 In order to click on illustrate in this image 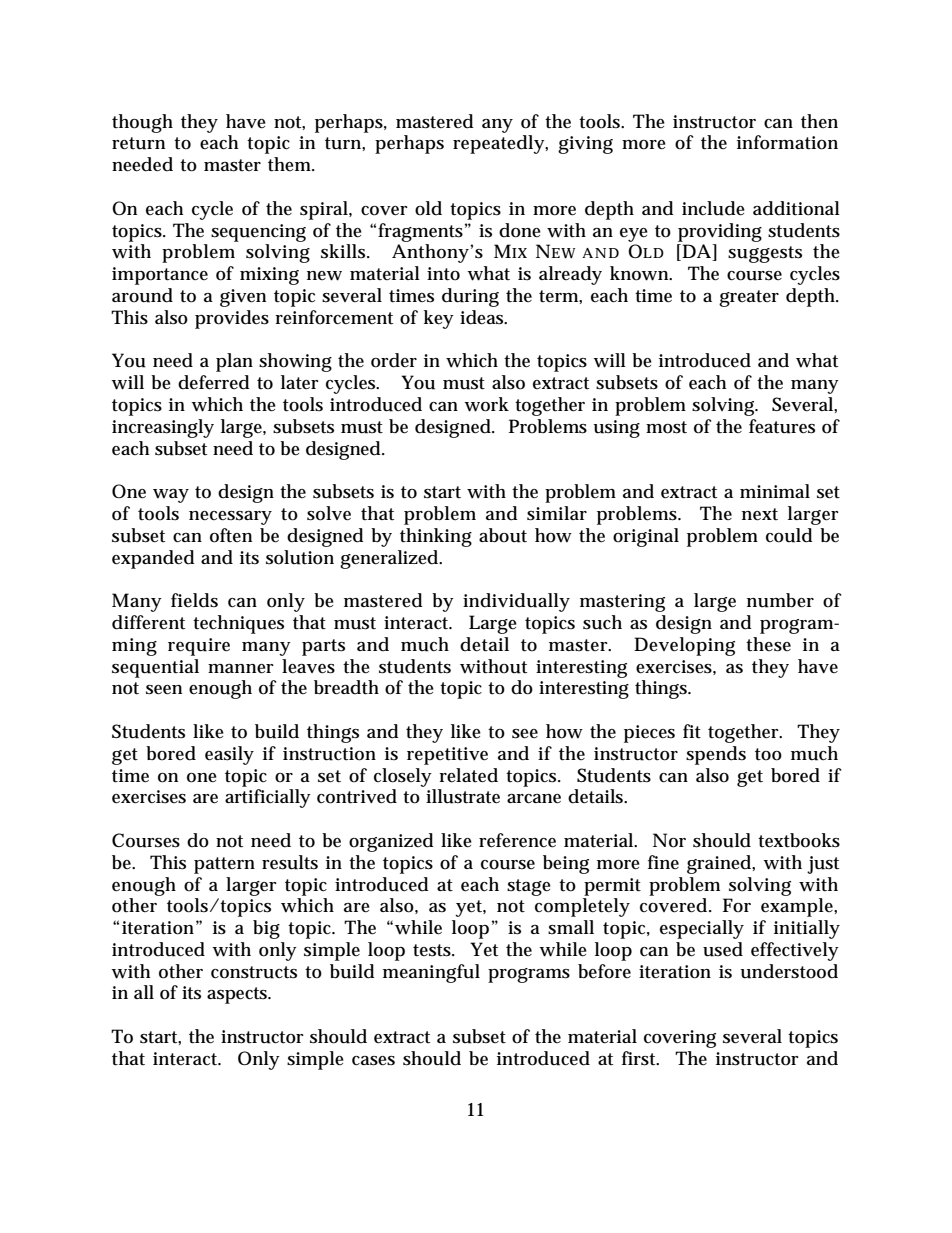, I will do `click(463, 796)`.
